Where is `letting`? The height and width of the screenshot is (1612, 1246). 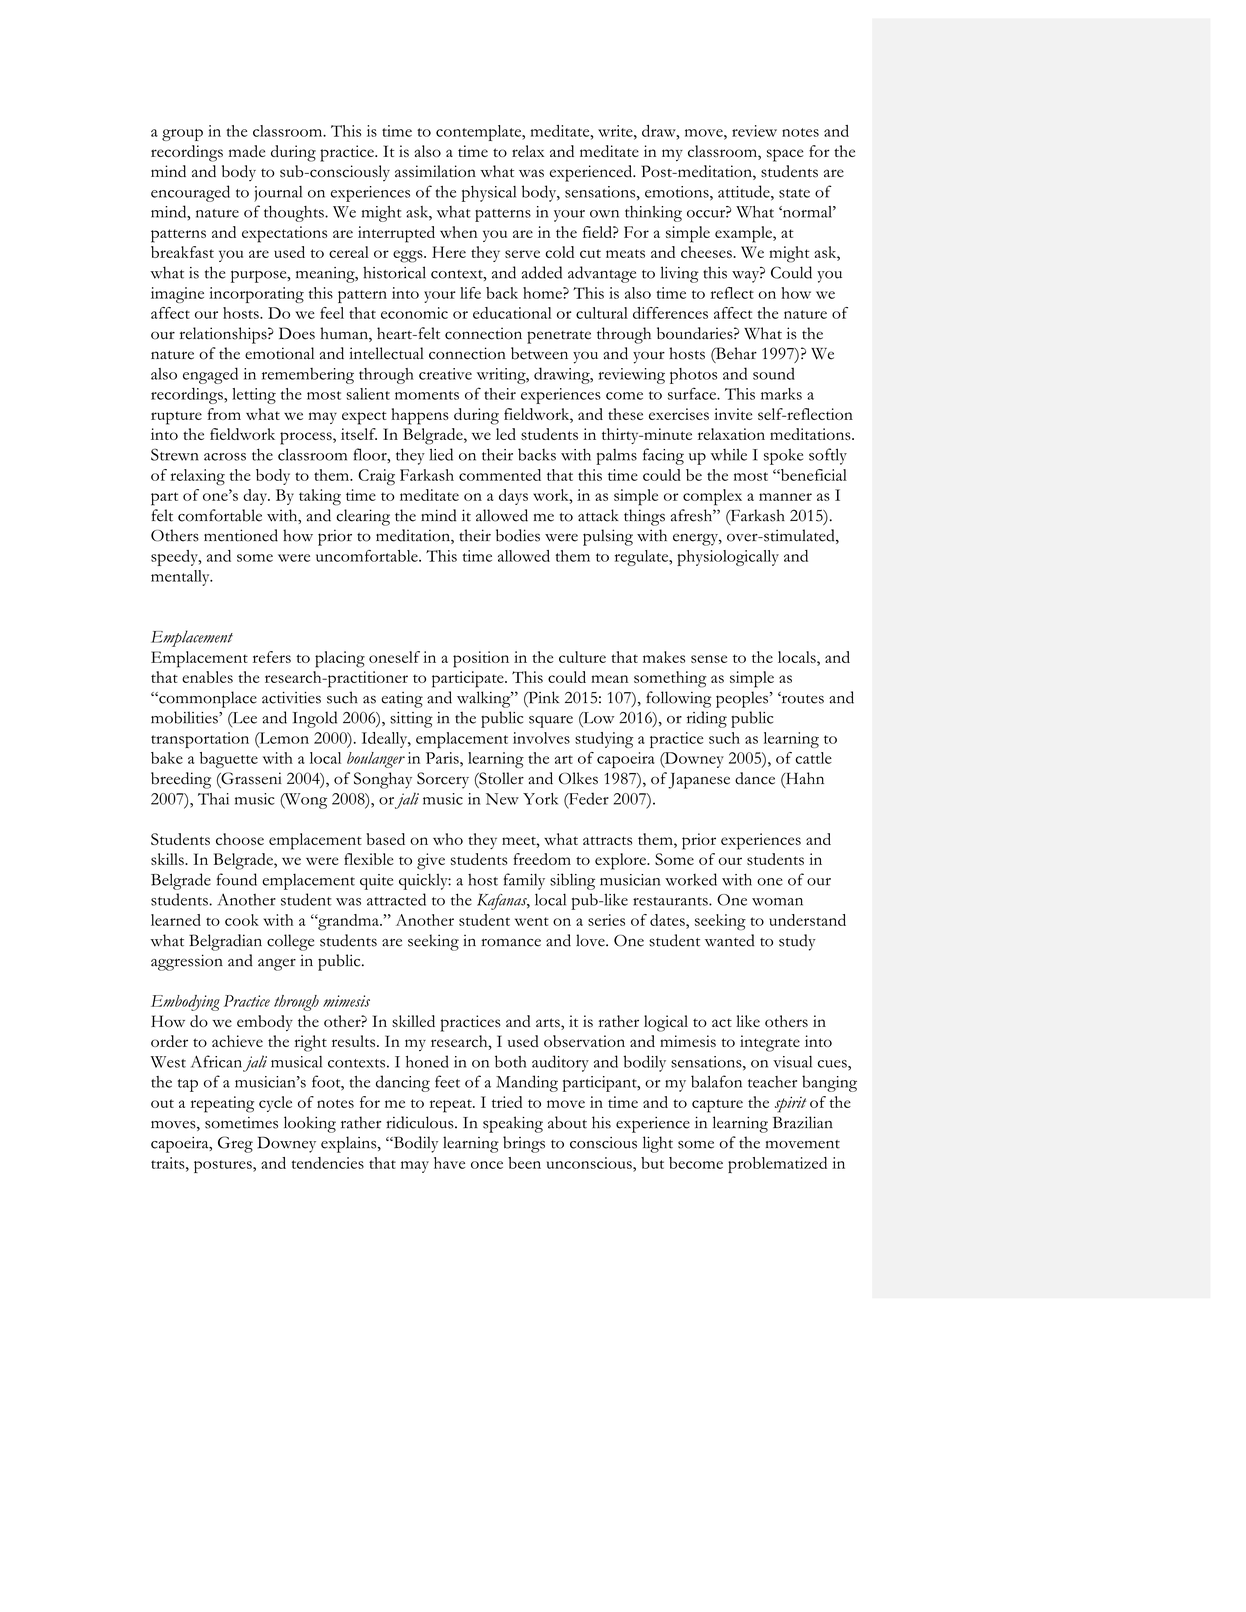
letting is located at coordinates (254, 396).
